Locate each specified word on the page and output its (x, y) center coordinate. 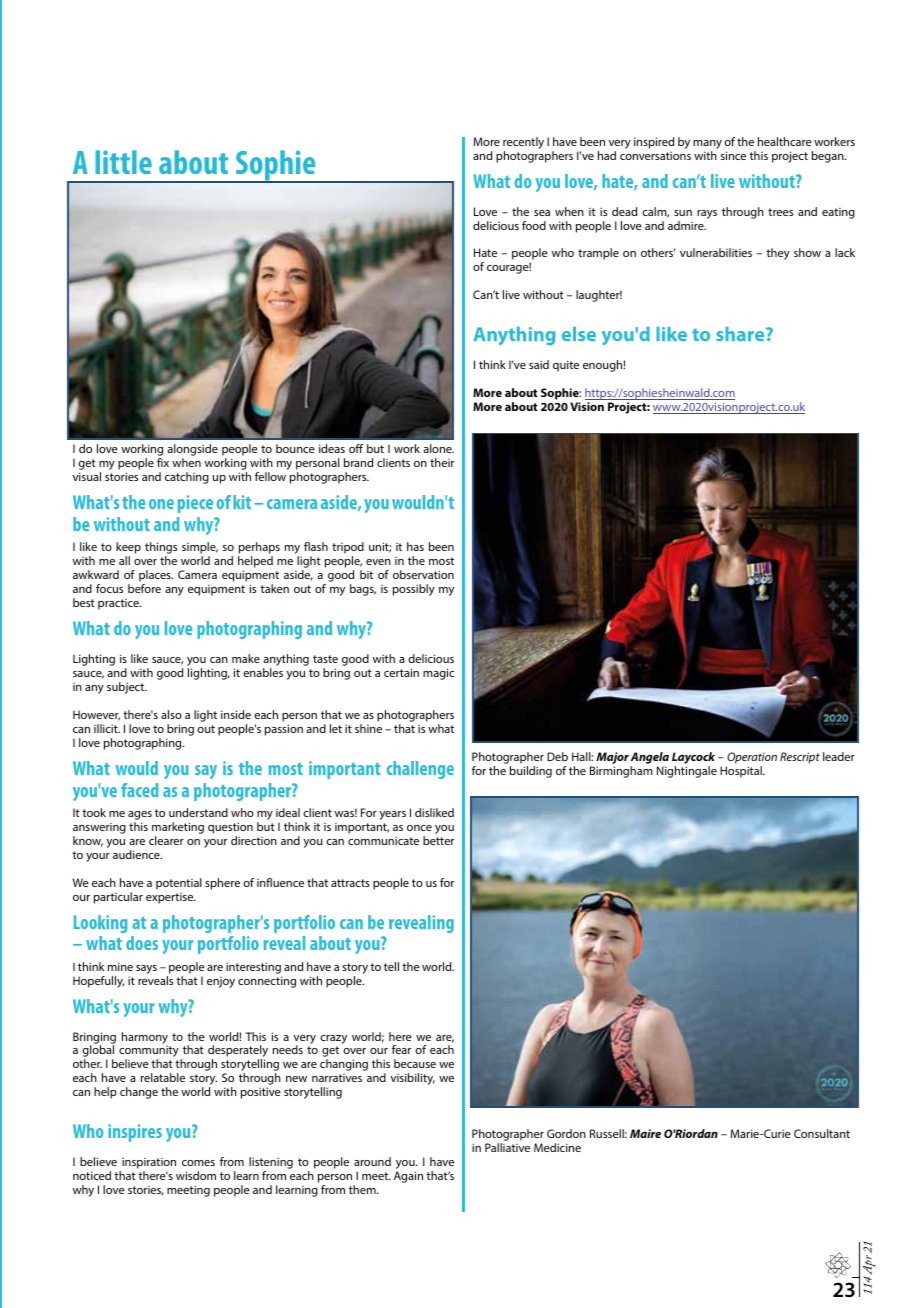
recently (523, 143)
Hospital (742, 772)
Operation (752, 758)
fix (163, 462)
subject (127, 688)
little (124, 162)
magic (438, 674)
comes (198, 1163)
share (741, 334)
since (733, 155)
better (438, 840)
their (442, 462)
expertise (171, 898)
